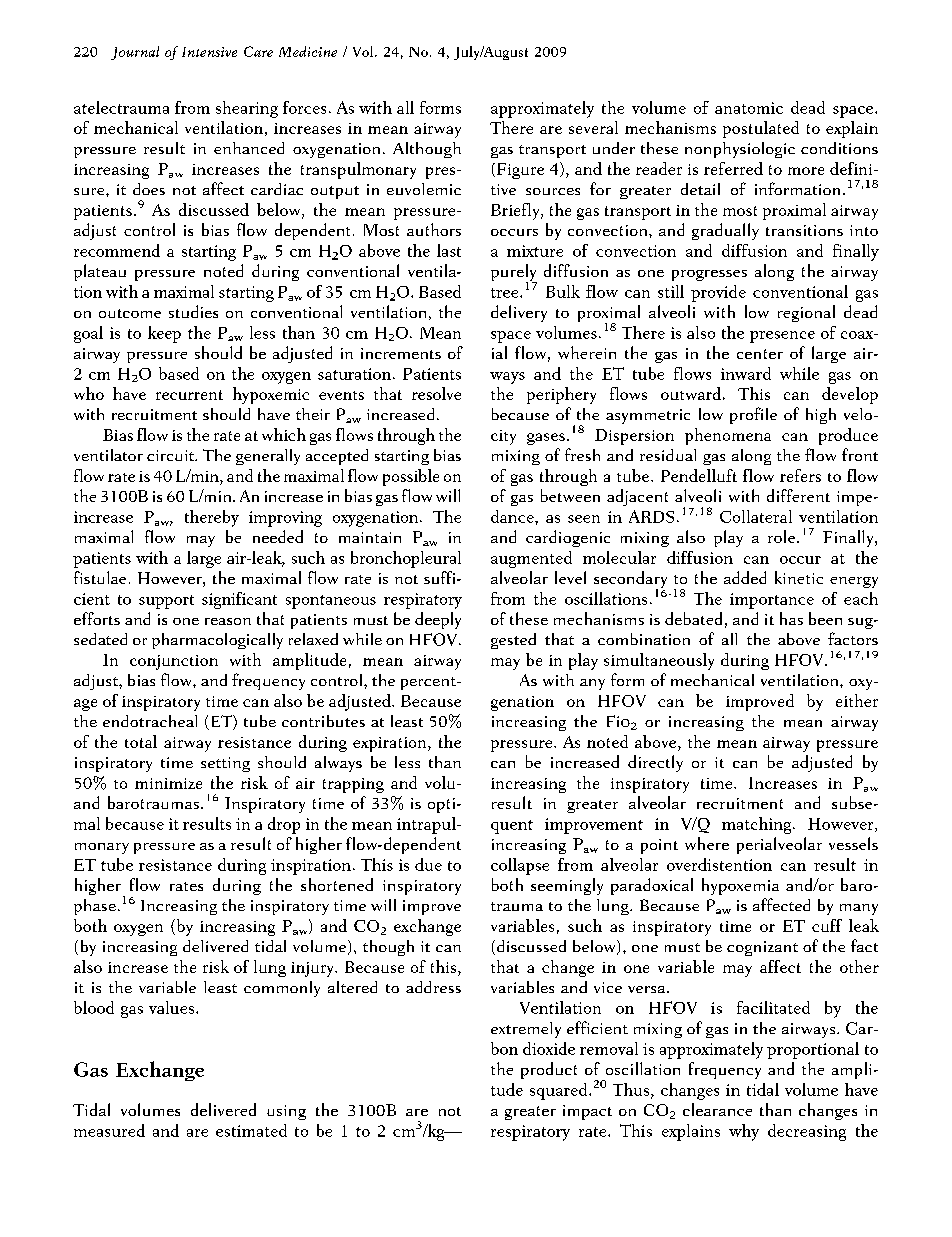 The height and width of the page is (1237, 952). What do you see at coordinates (436, 393) in the page?
I see `resolve` at bounding box center [436, 393].
